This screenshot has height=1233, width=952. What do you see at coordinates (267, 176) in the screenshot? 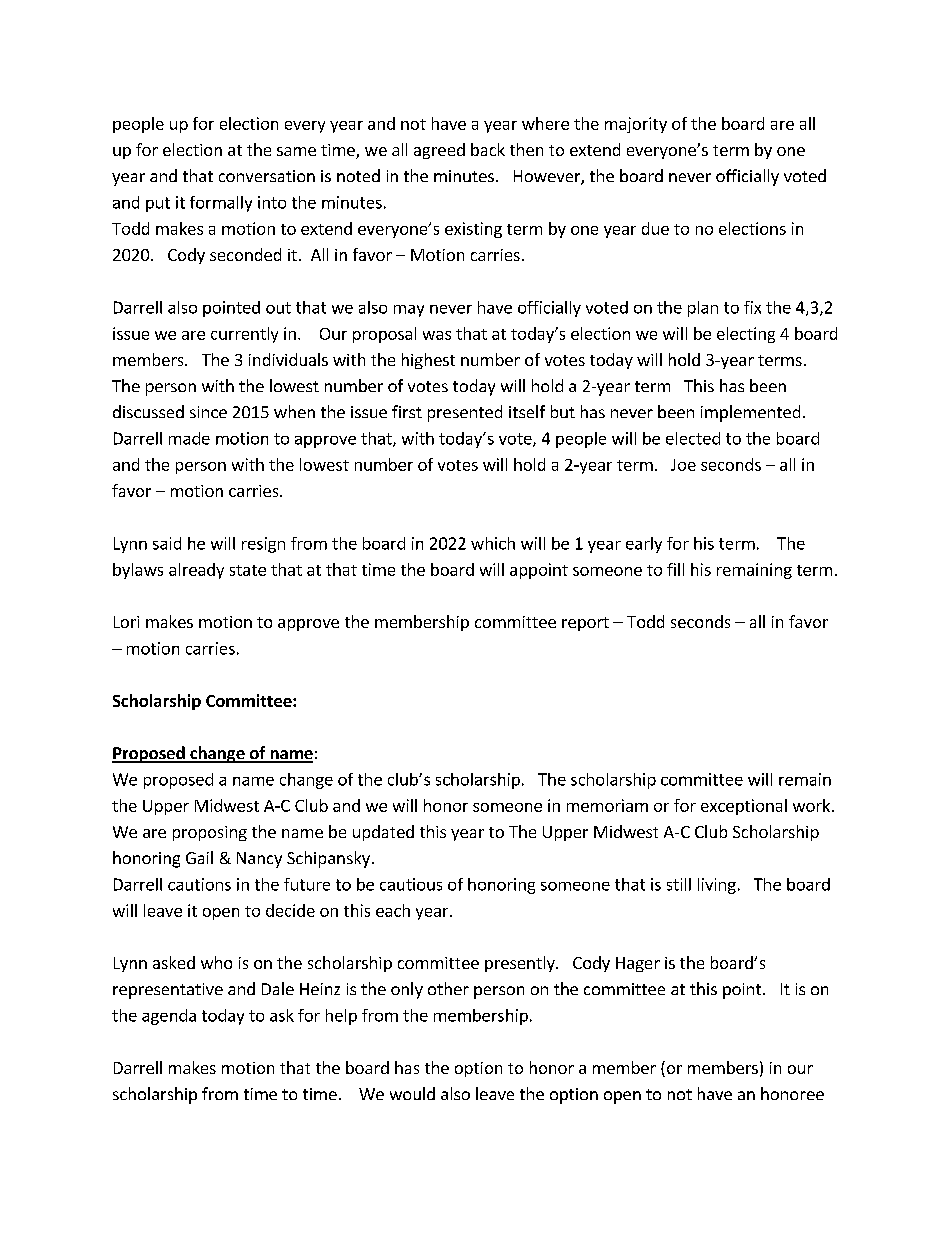
I see `conversation` at bounding box center [267, 176].
